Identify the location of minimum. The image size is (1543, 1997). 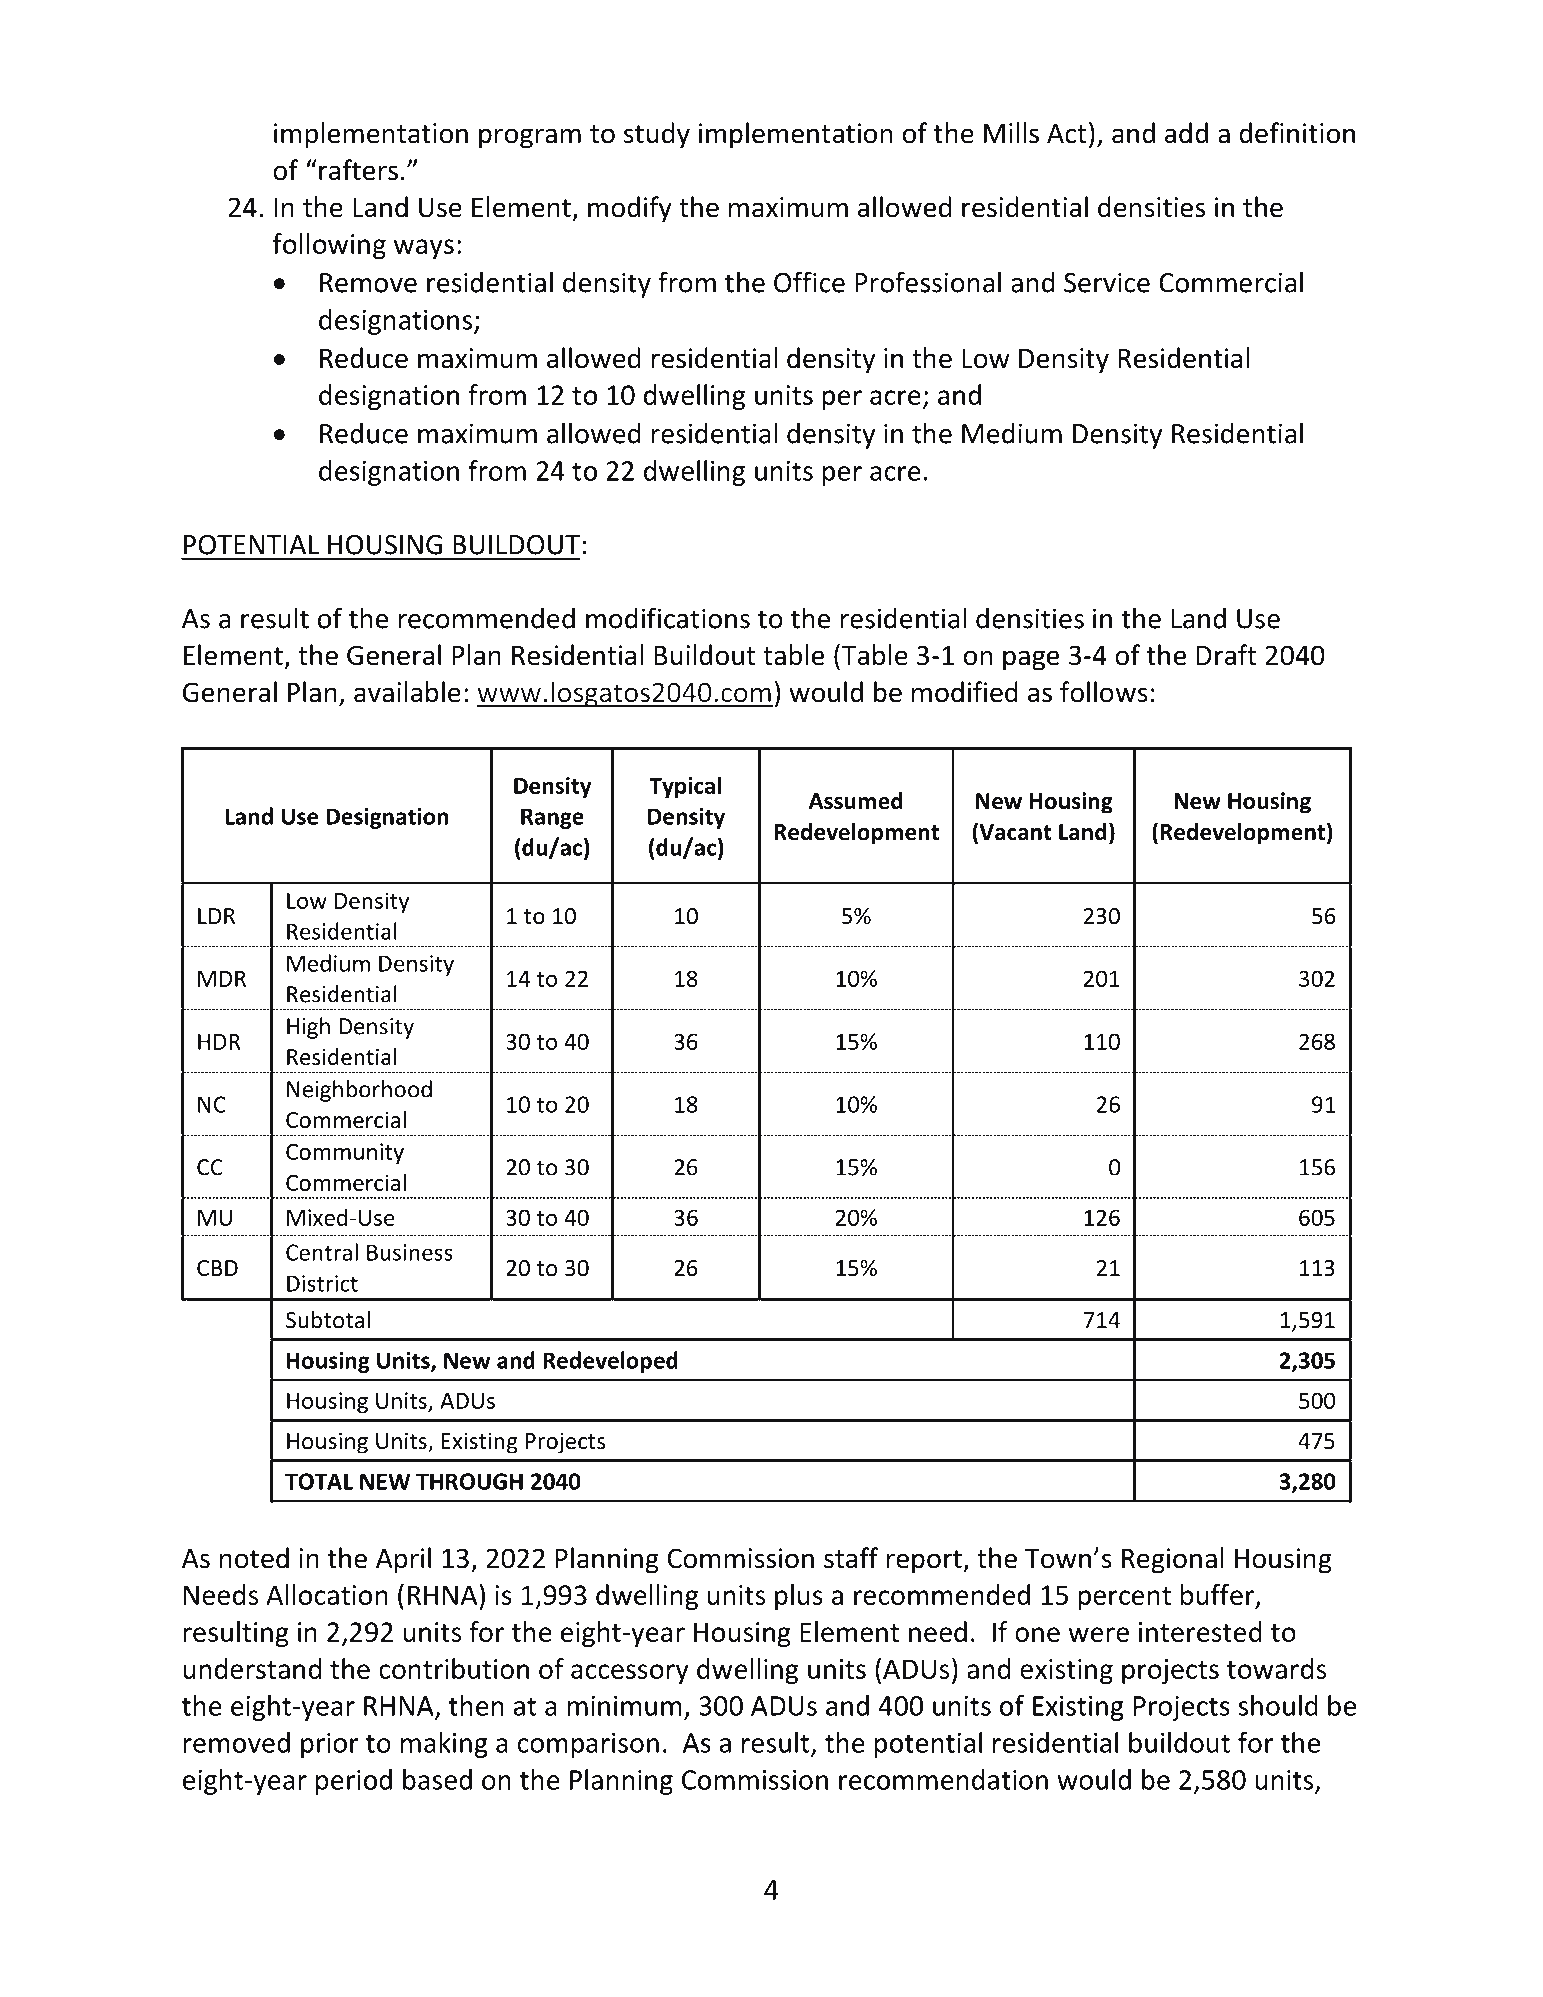
(624, 1706).
